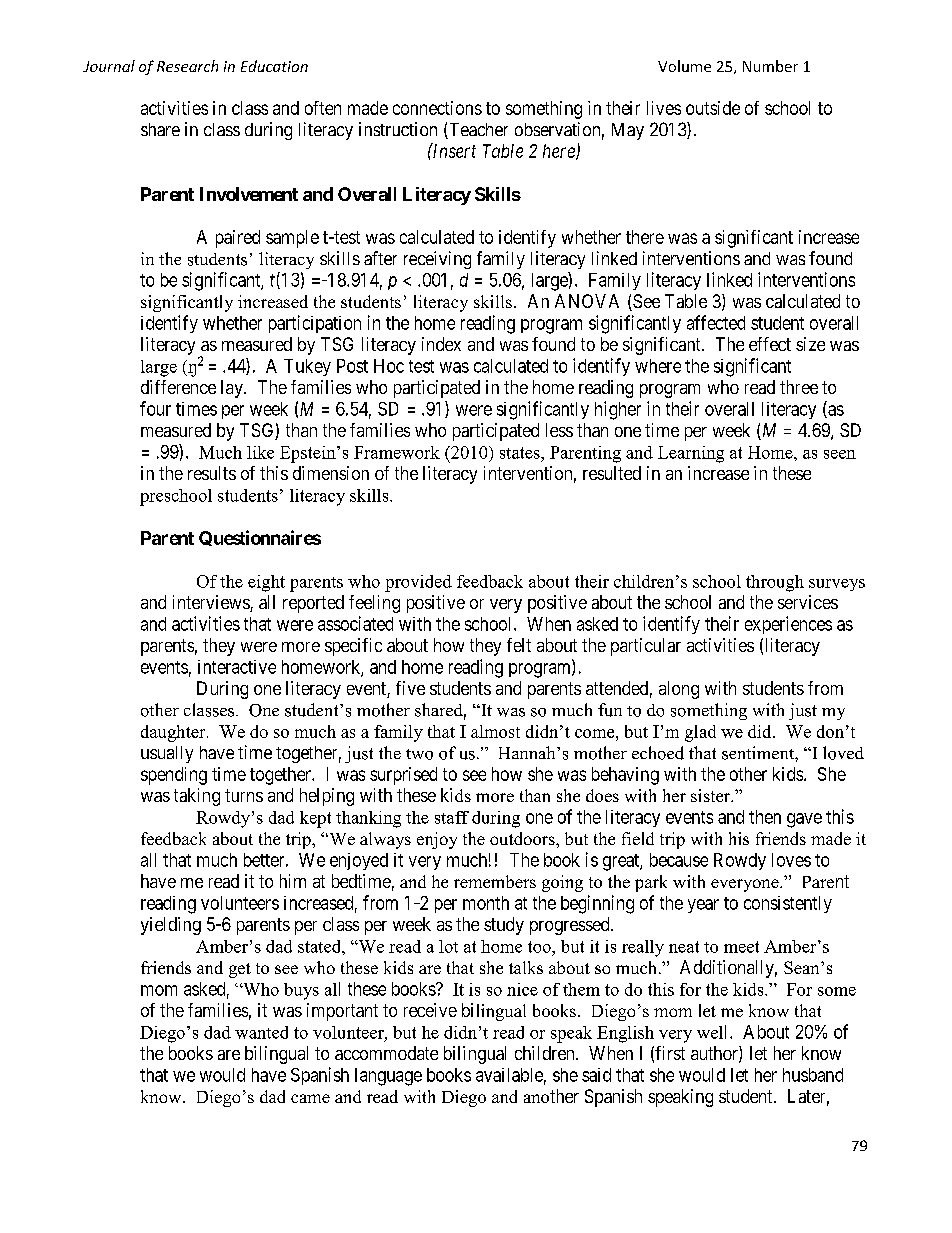 This screenshot has height=1233, width=952. I want to click on wanted, so click(261, 1032).
